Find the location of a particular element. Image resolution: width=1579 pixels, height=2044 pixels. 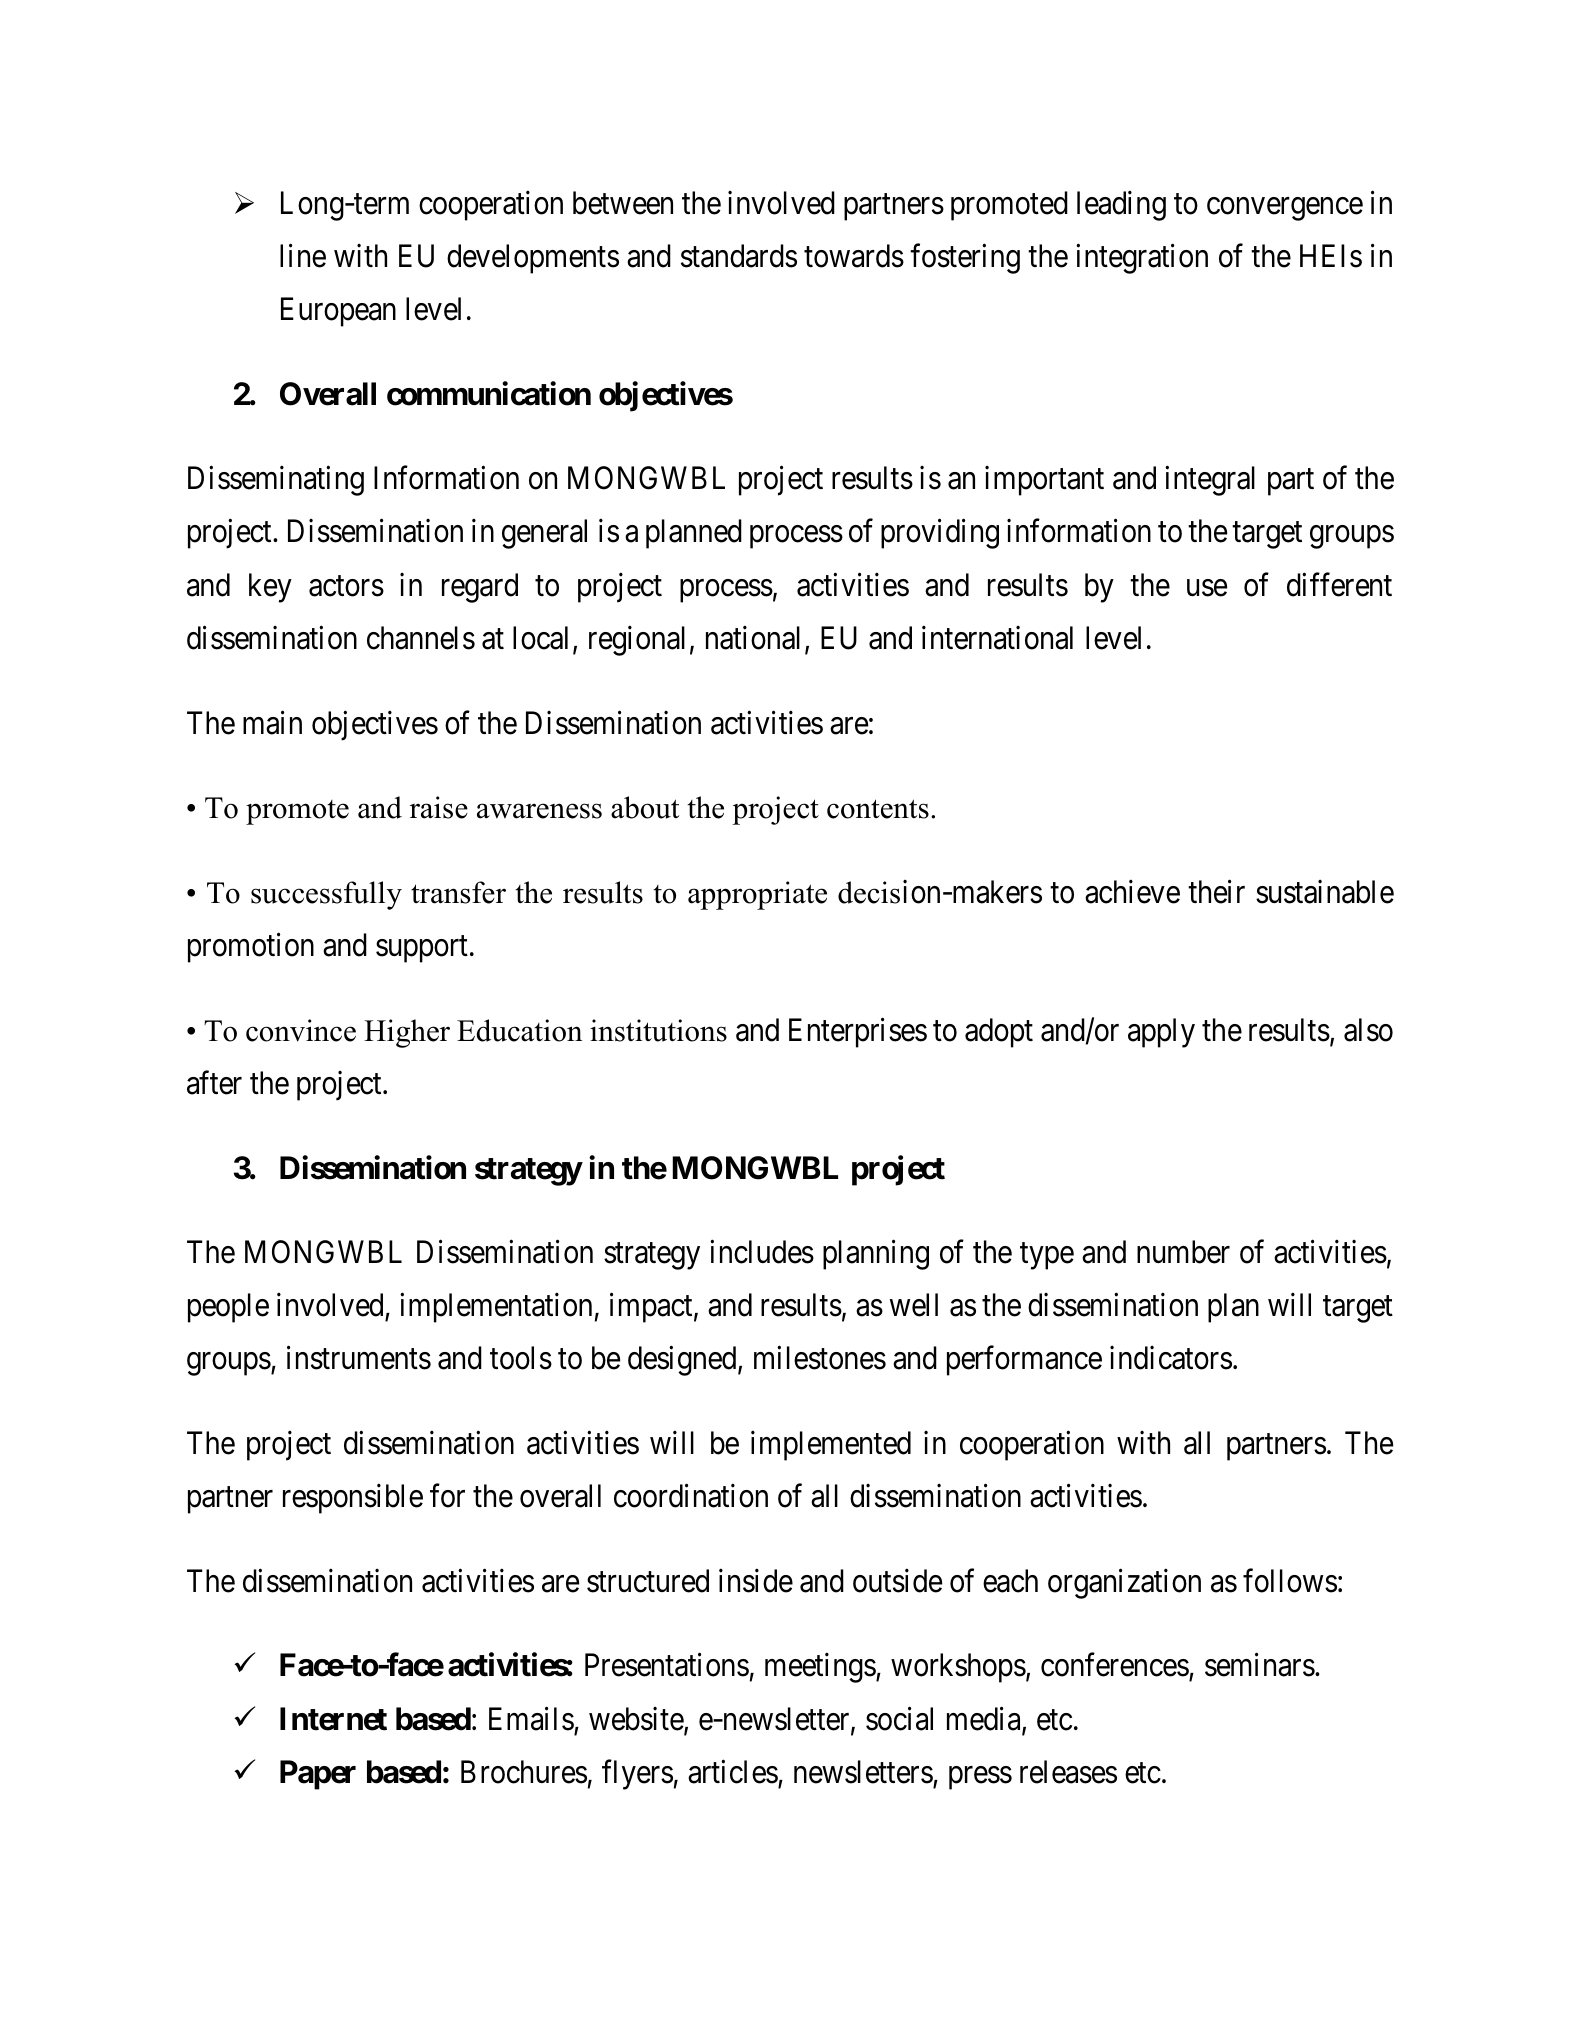

use is located at coordinates (1207, 588).
